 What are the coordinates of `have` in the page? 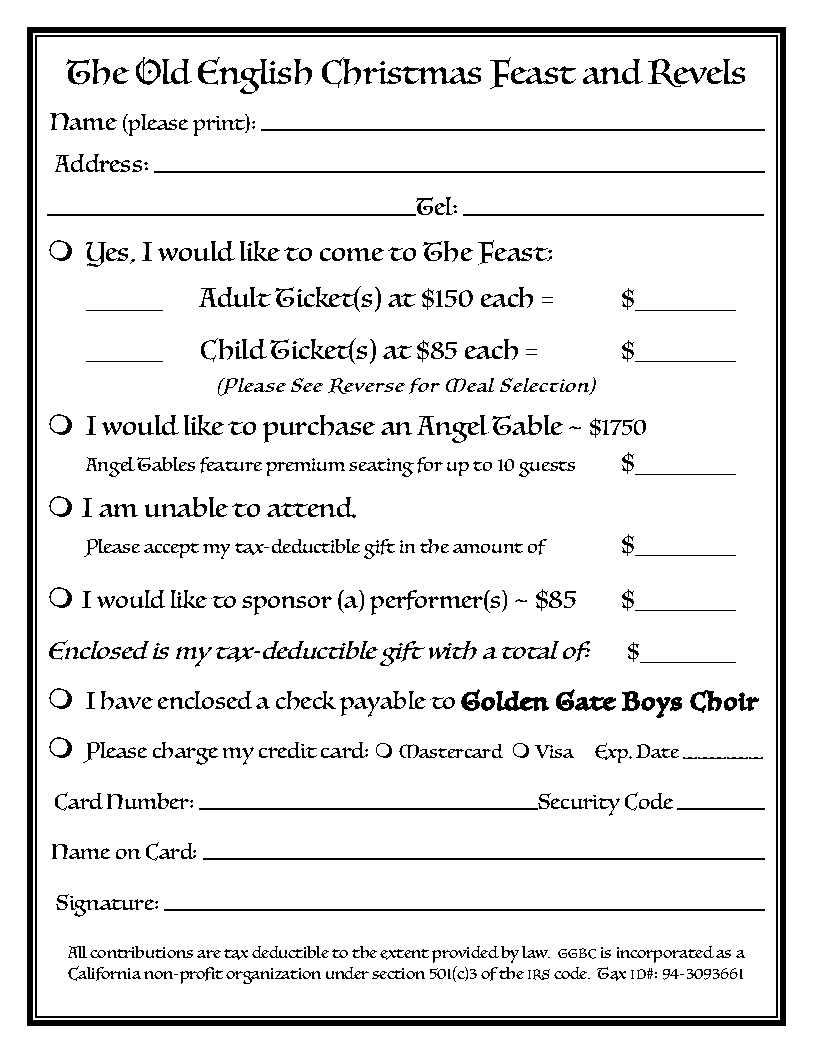 It's located at (127, 700).
